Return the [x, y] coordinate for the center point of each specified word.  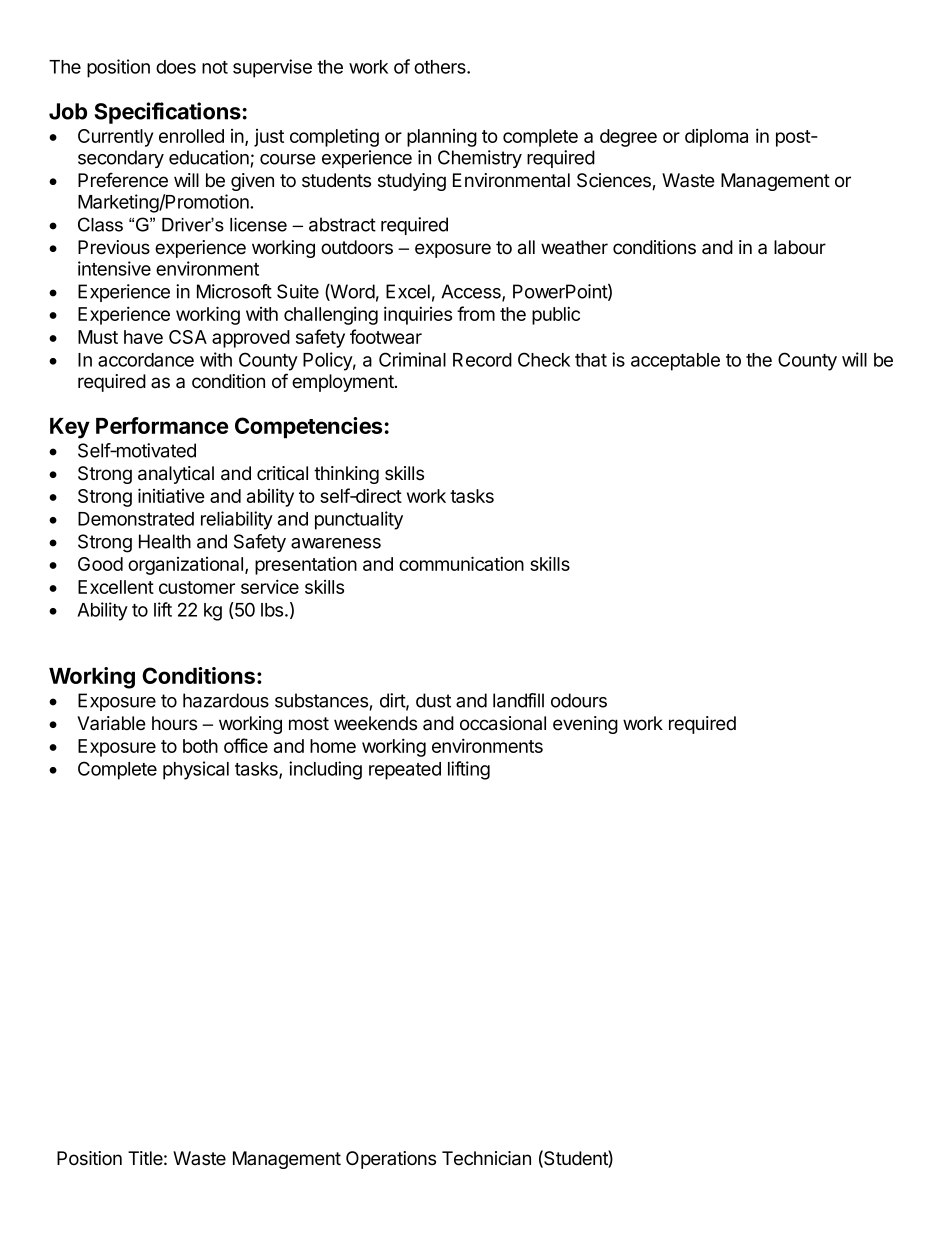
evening [585, 725]
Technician [486, 1158]
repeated [405, 771]
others [441, 67]
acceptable [675, 362]
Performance [162, 425]
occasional [503, 723]
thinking [346, 475]
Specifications [167, 113]
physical [196, 770]
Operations [391, 1160]
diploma [716, 138]
